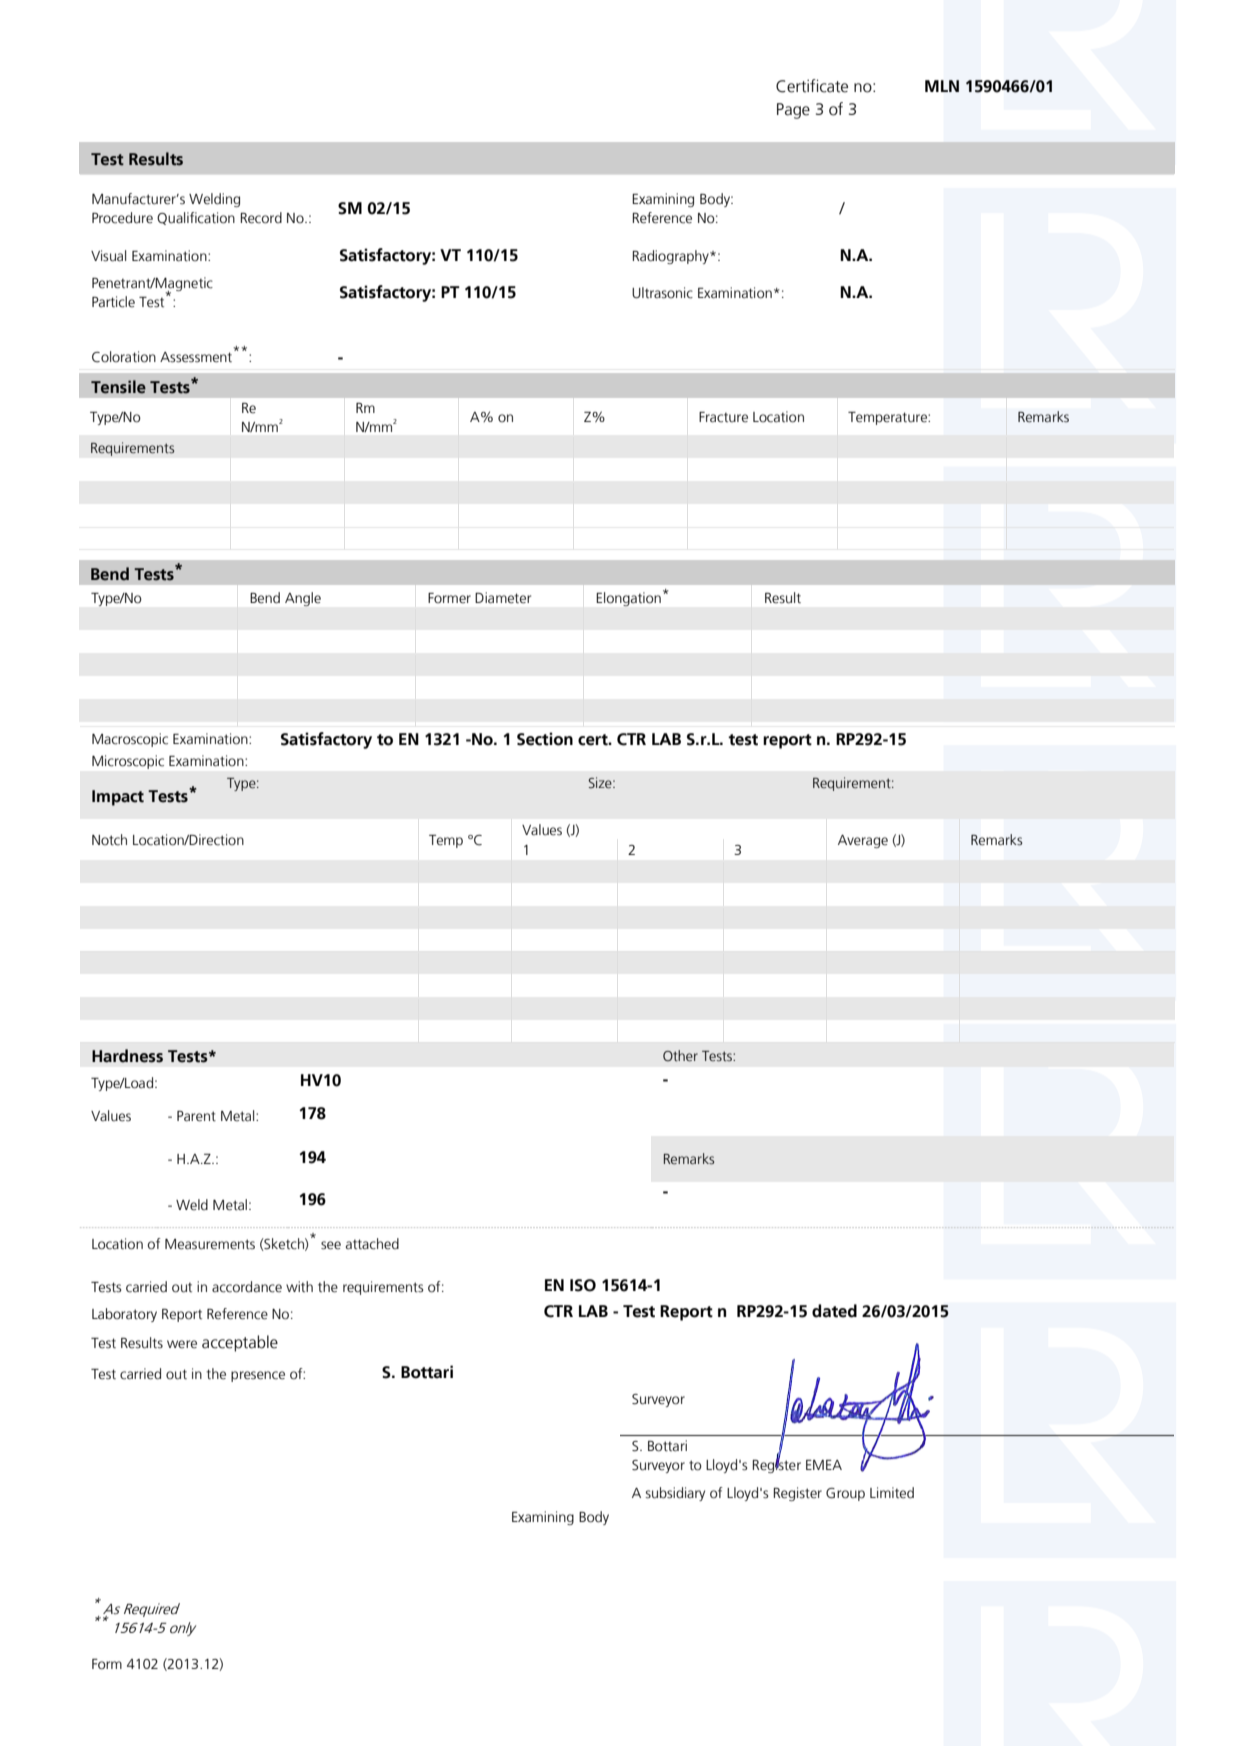  Describe the element at coordinates (258, 1376) in the screenshot. I see `presence` at that location.
